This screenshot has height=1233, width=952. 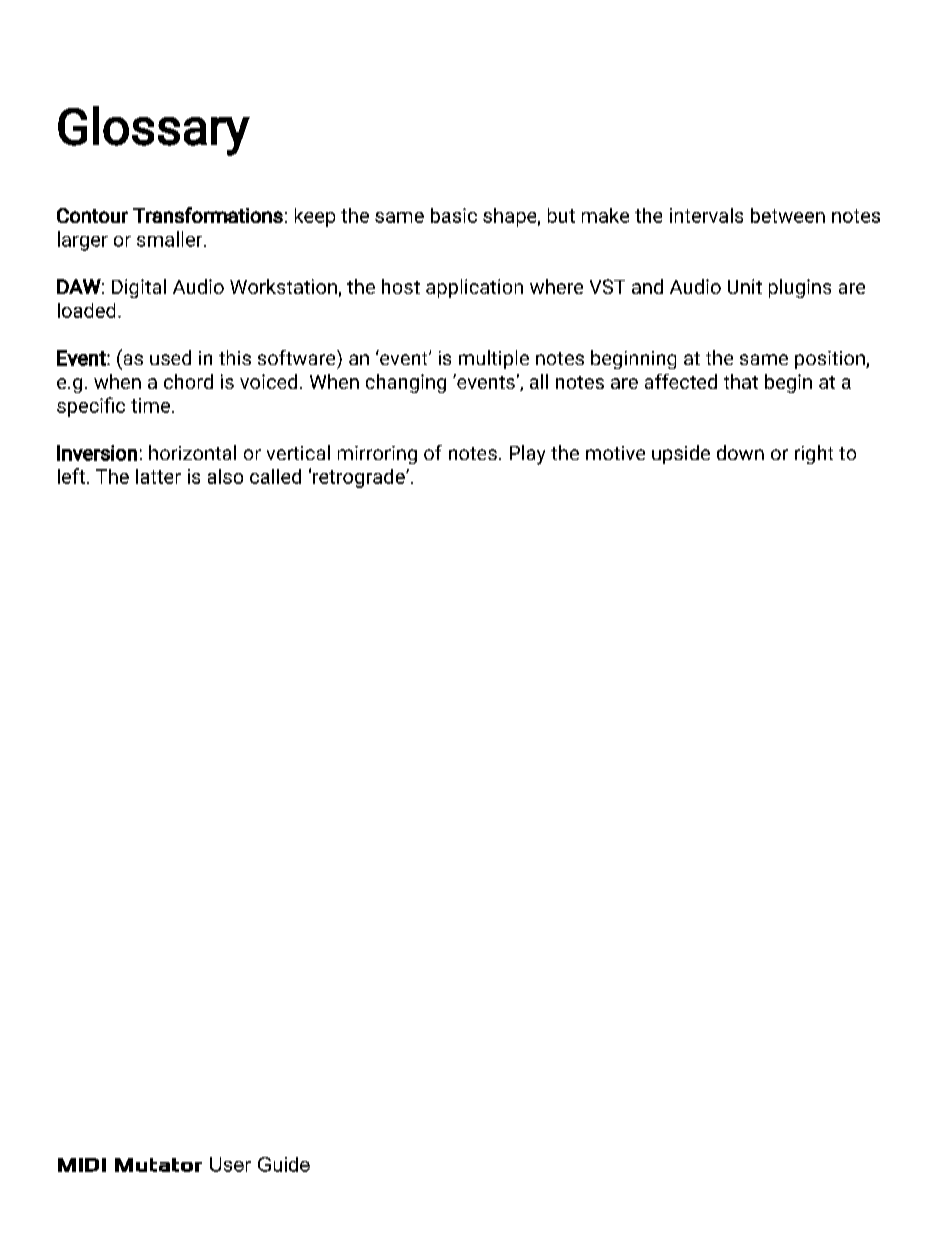 What do you see at coordinates (158, 1165) in the screenshot?
I see `Mutator` at bounding box center [158, 1165].
